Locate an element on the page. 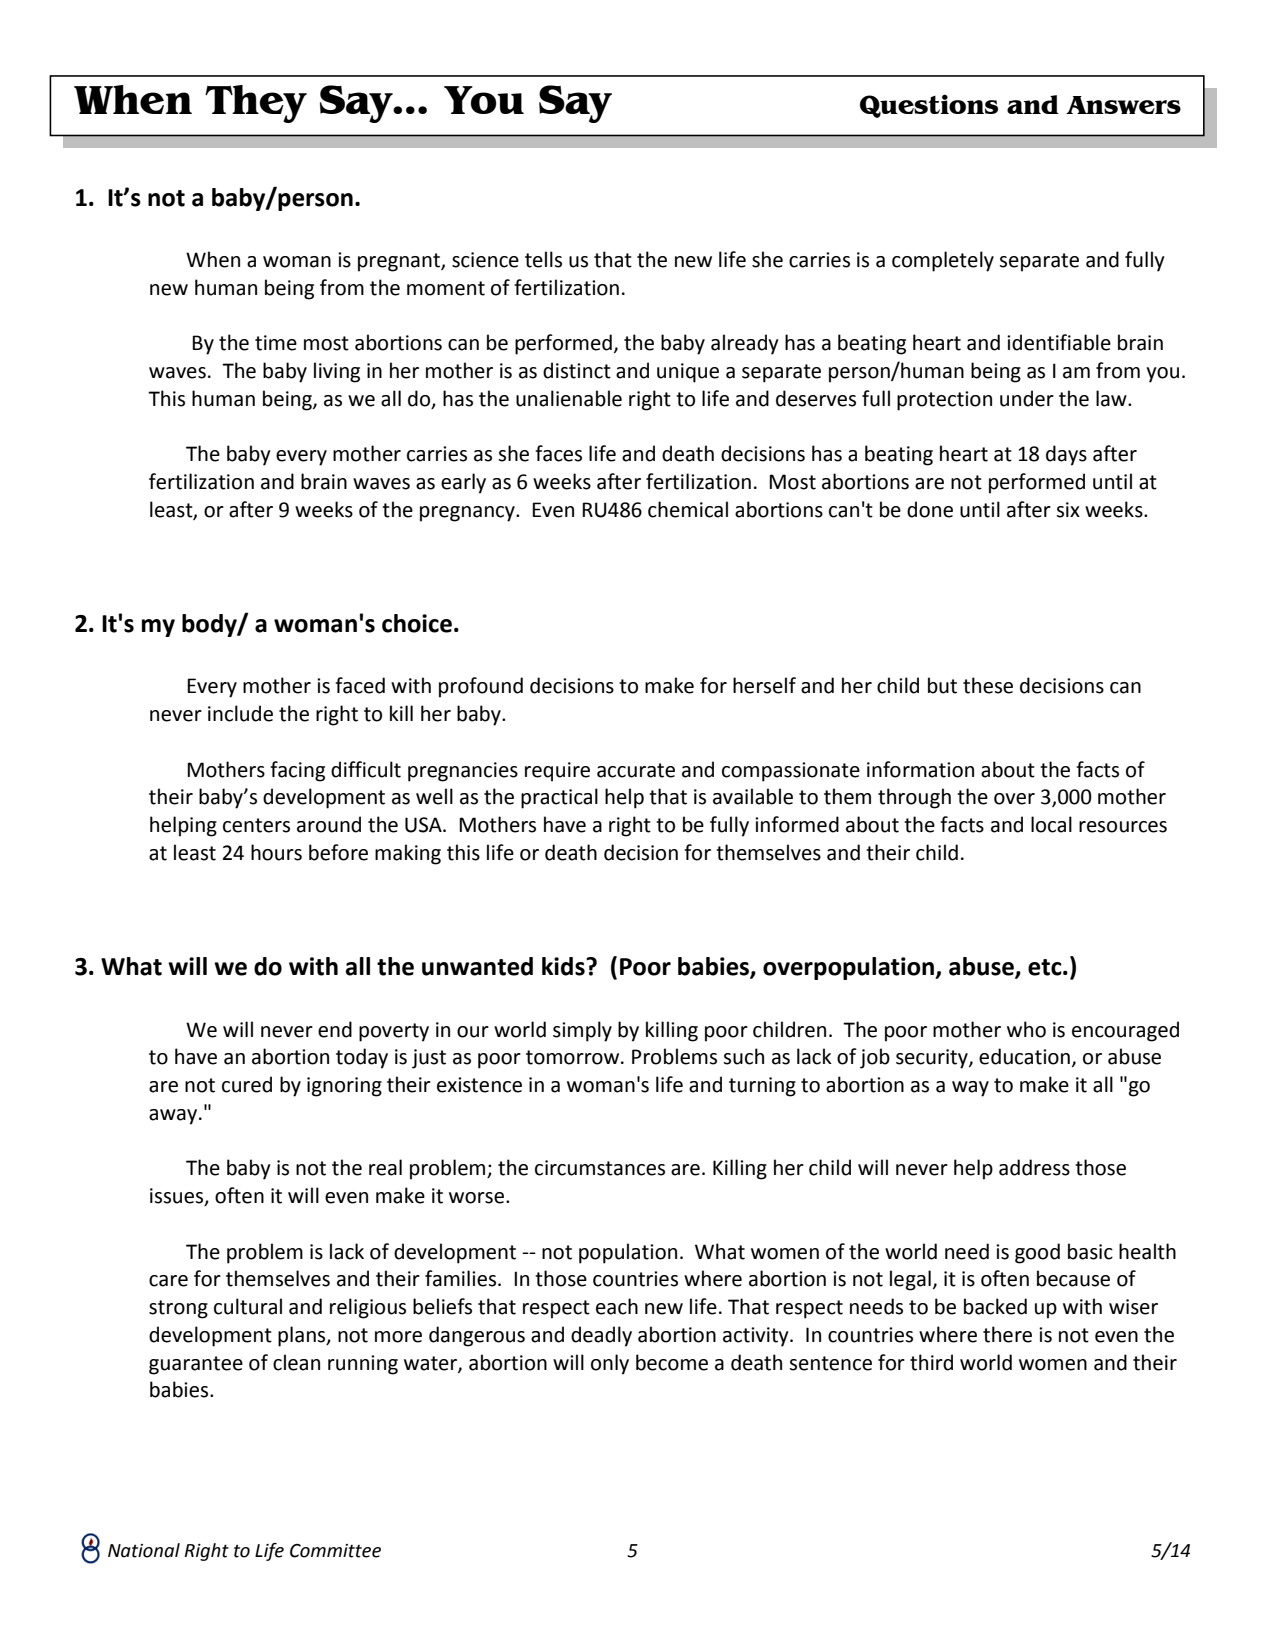 The width and height of the image is (1265, 1637). third is located at coordinates (931, 1362).
